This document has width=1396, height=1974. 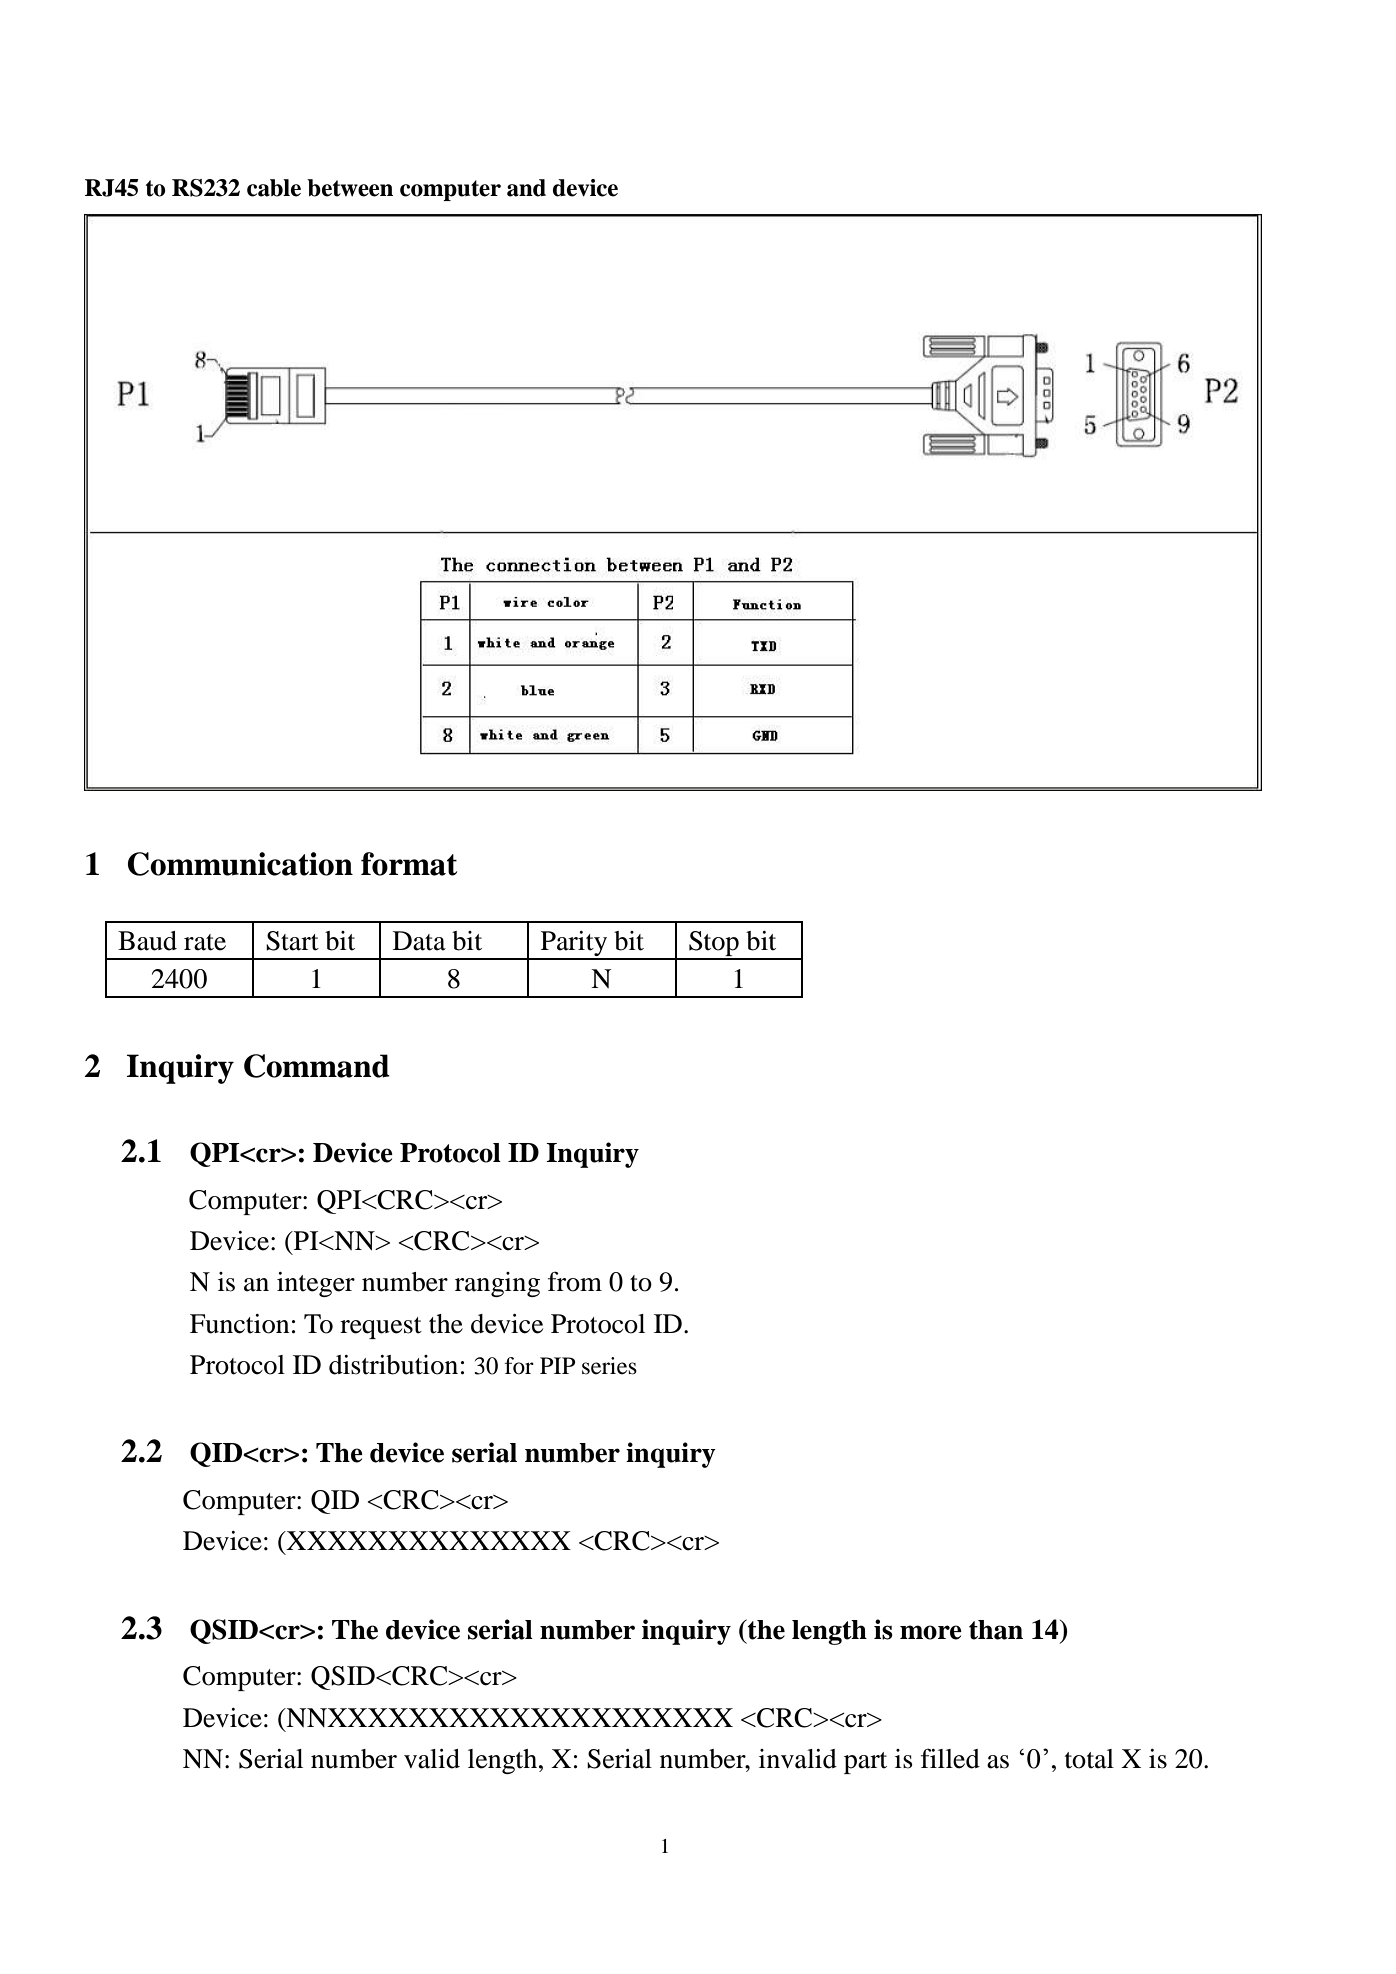 What do you see at coordinates (274, 188) in the document?
I see `cable` at bounding box center [274, 188].
